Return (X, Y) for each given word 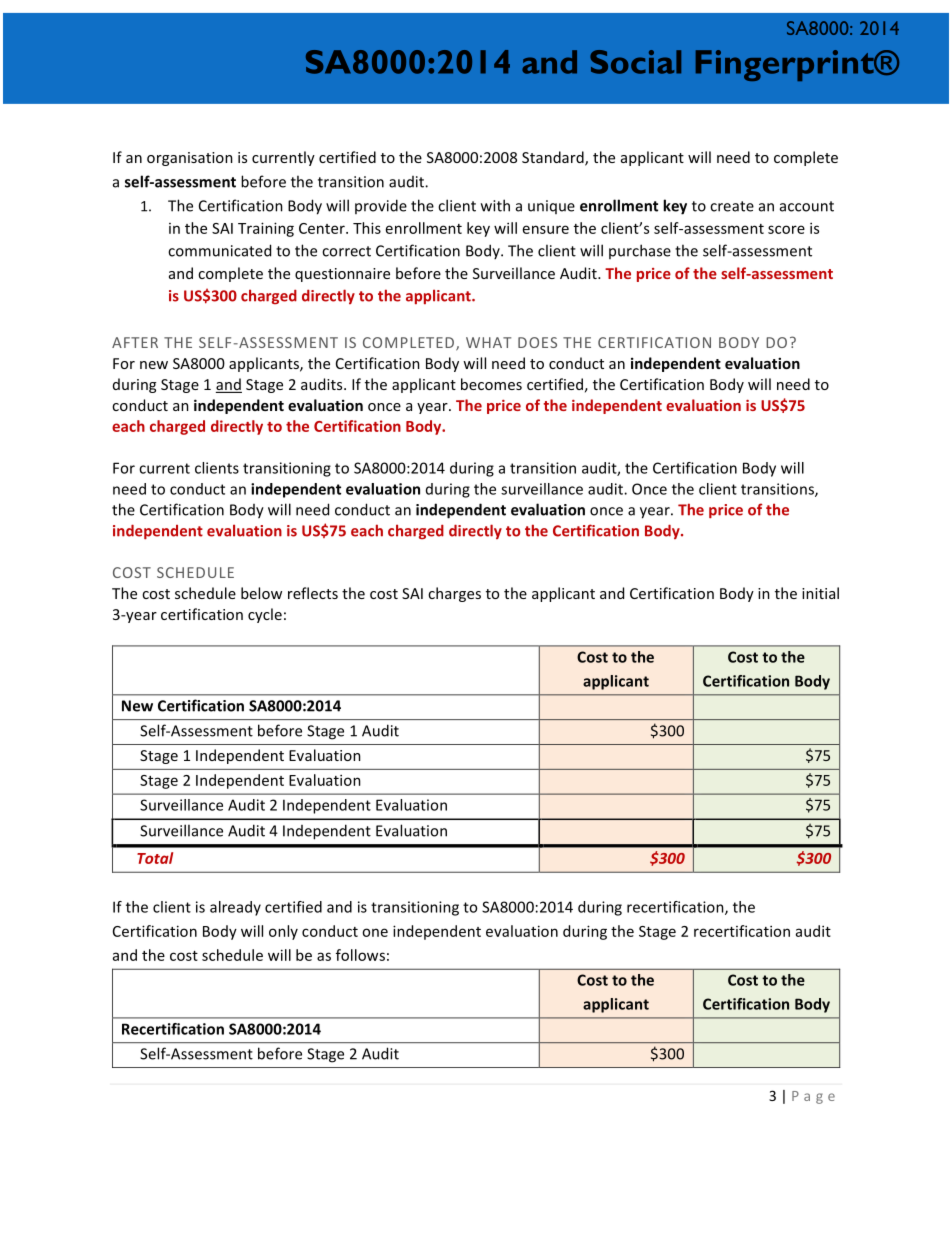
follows (360, 955)
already (235, 908)
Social (635, 62)
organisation (190, 159)
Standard (554, 158)
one (375, 932)
